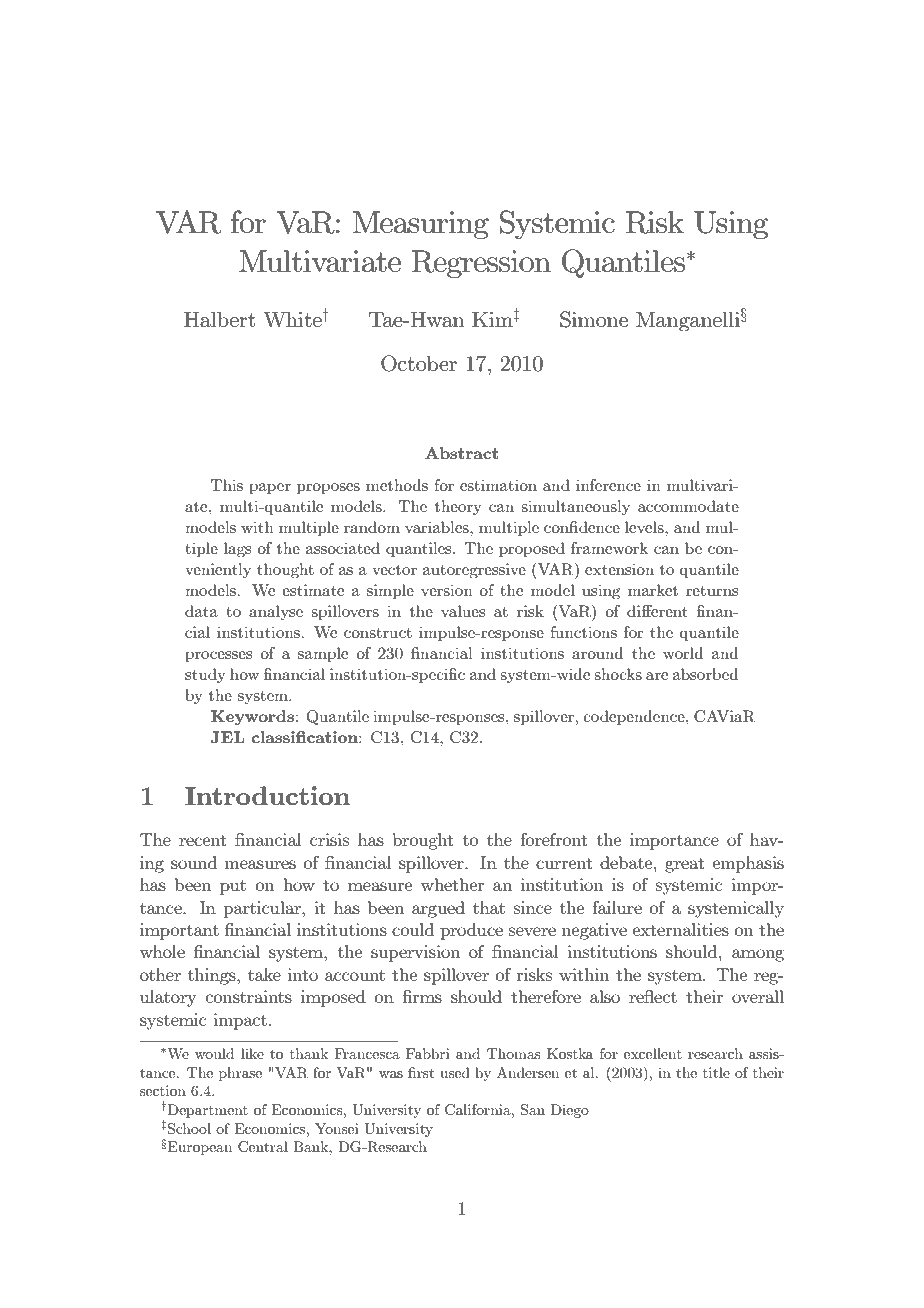 The image size is (924, 1308). What do you see at coordinates (481, 264) in the document?
I see `Regression` at bounding box center [481, 264].
